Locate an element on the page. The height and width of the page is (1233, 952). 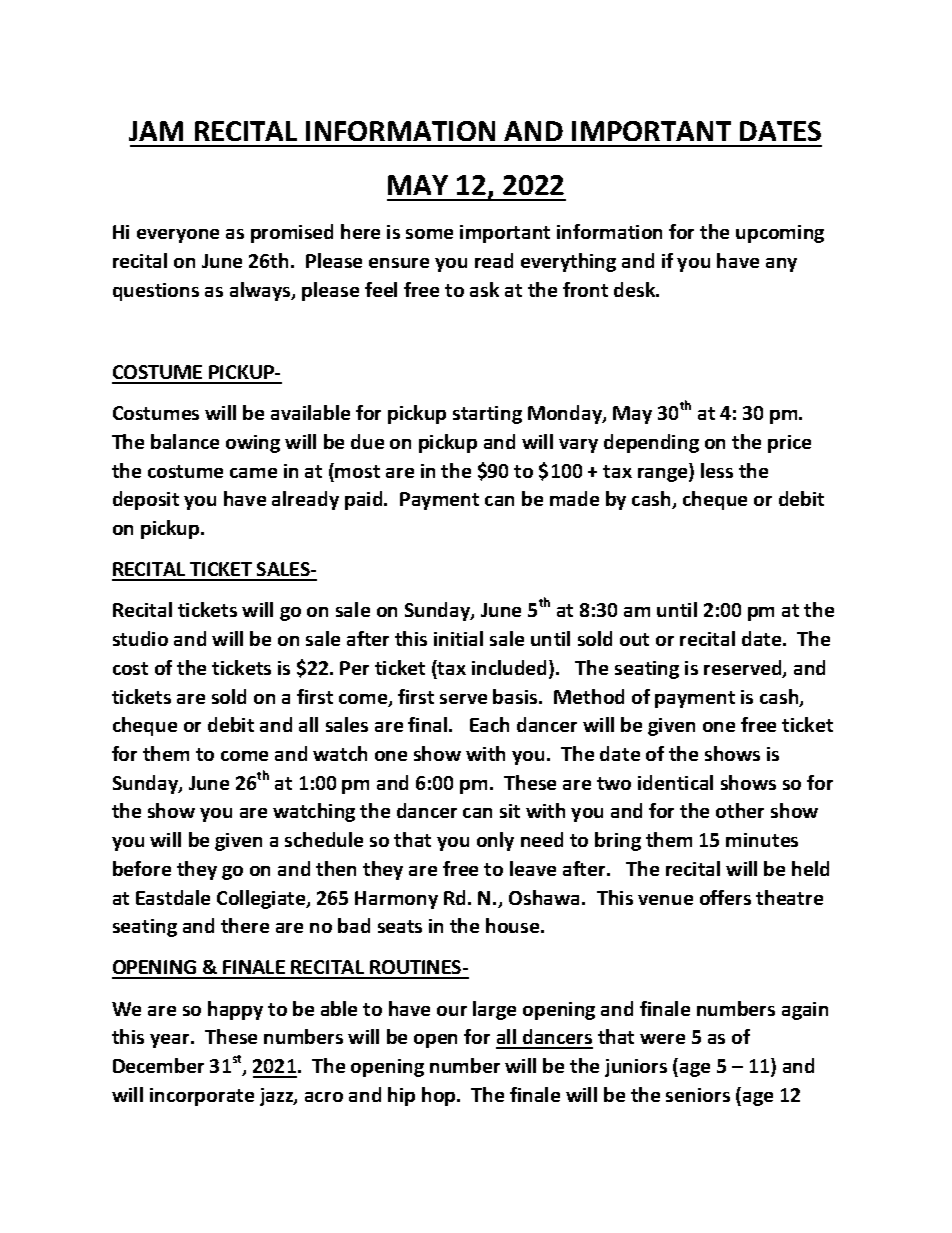
Each is located at coordinates (489, 724).
